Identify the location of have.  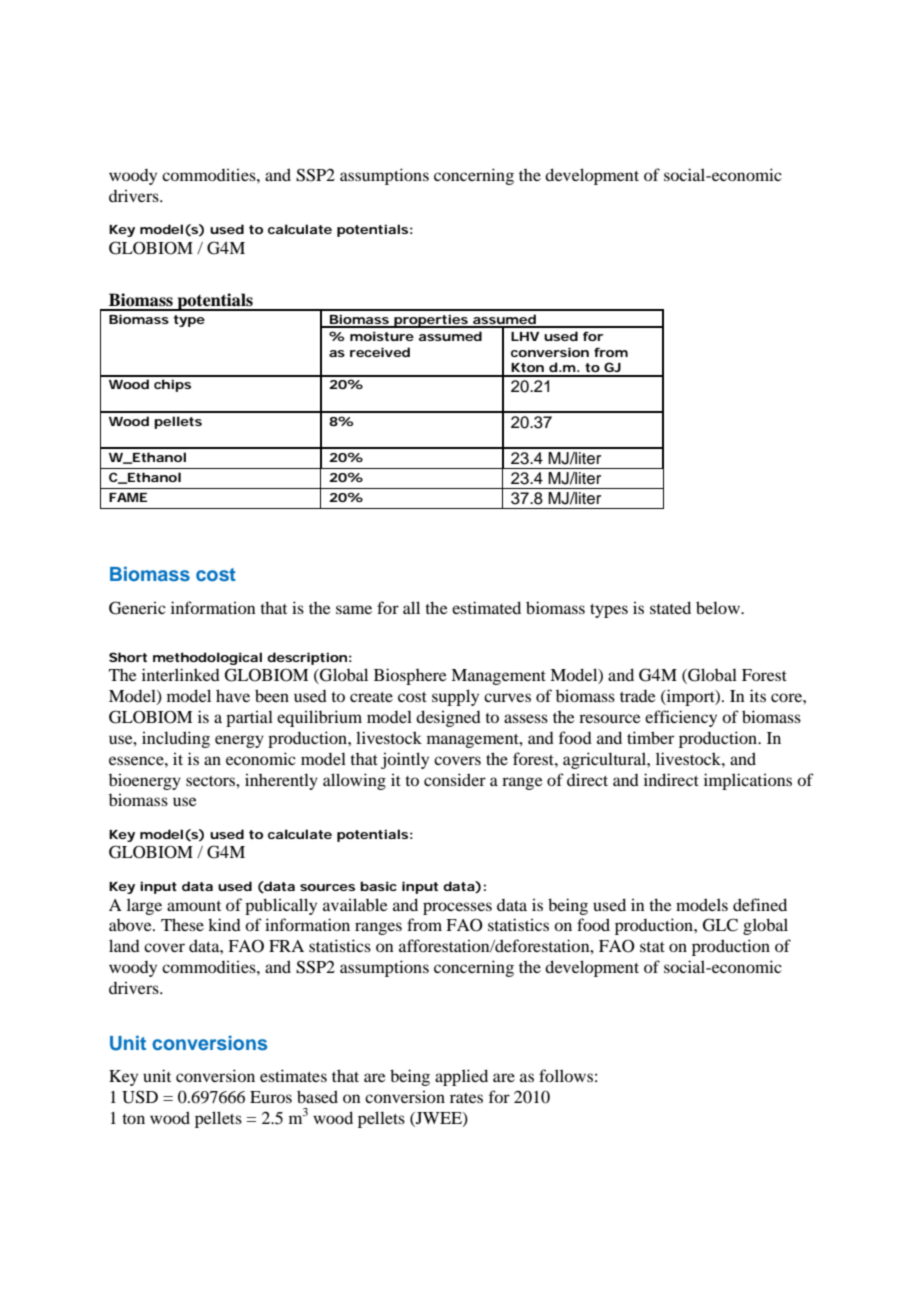
(233, 695).
